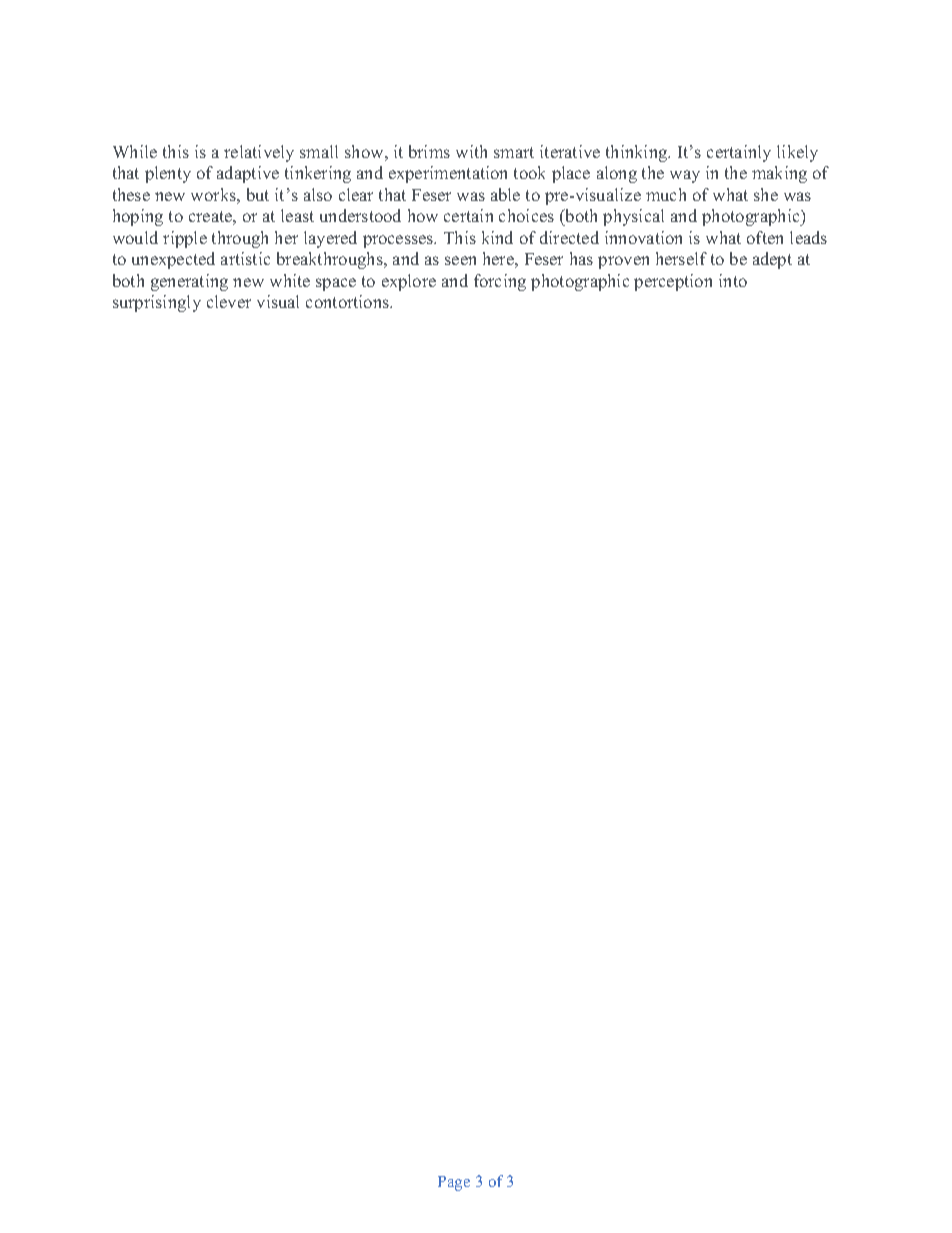  Describe the element at coordinates (500, 282) in the page. I see `forcing` at that location.
